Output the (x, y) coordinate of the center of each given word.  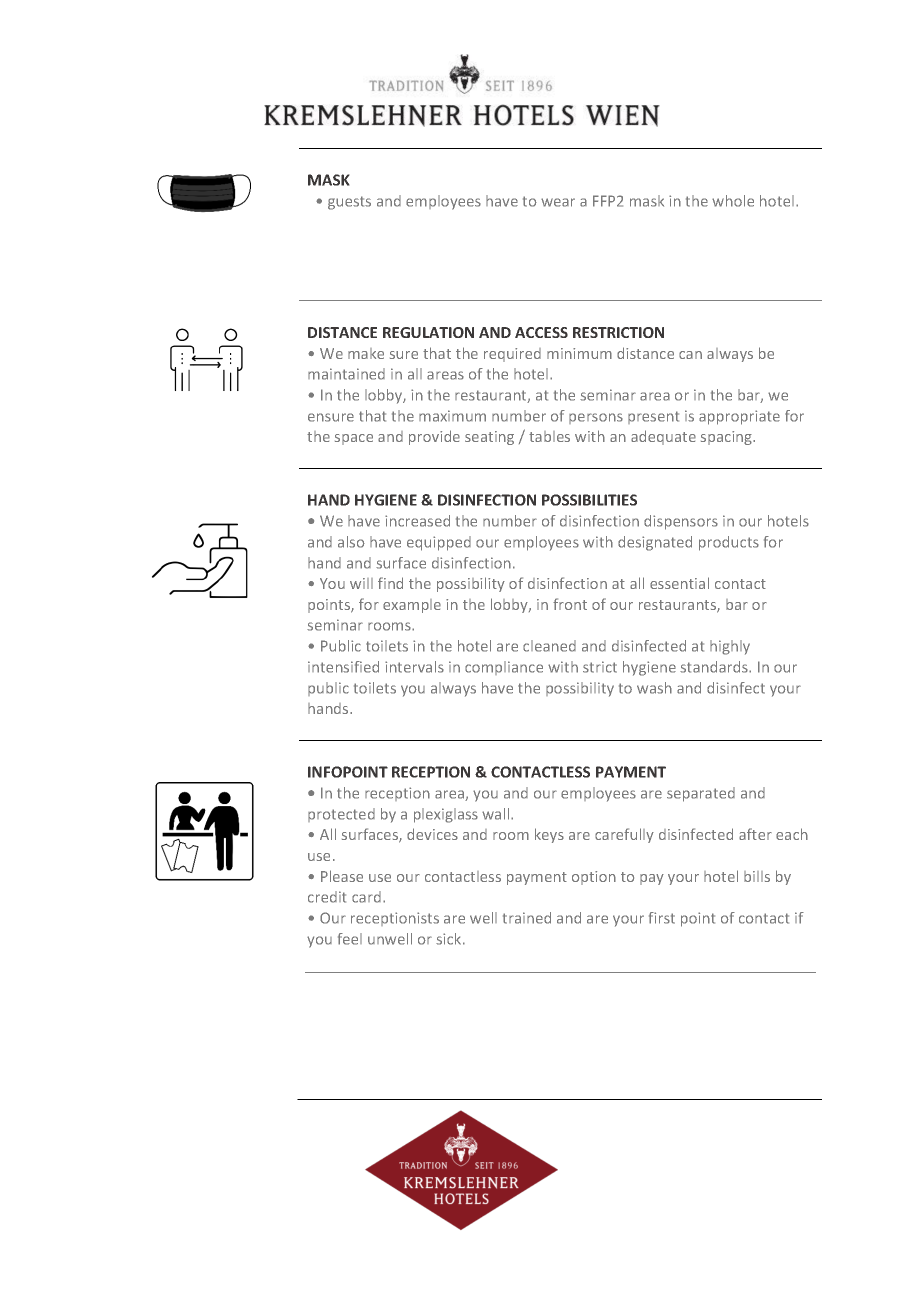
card (366, 897)
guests (349, 203)
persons (596, 418)
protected (341, 815)
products (729, 543)
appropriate (739, 417)
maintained (346, 374)
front (570, 604)
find (390, 583)
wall (497, 814)
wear (558, 202)
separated (701, 794)
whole (733, 201)
